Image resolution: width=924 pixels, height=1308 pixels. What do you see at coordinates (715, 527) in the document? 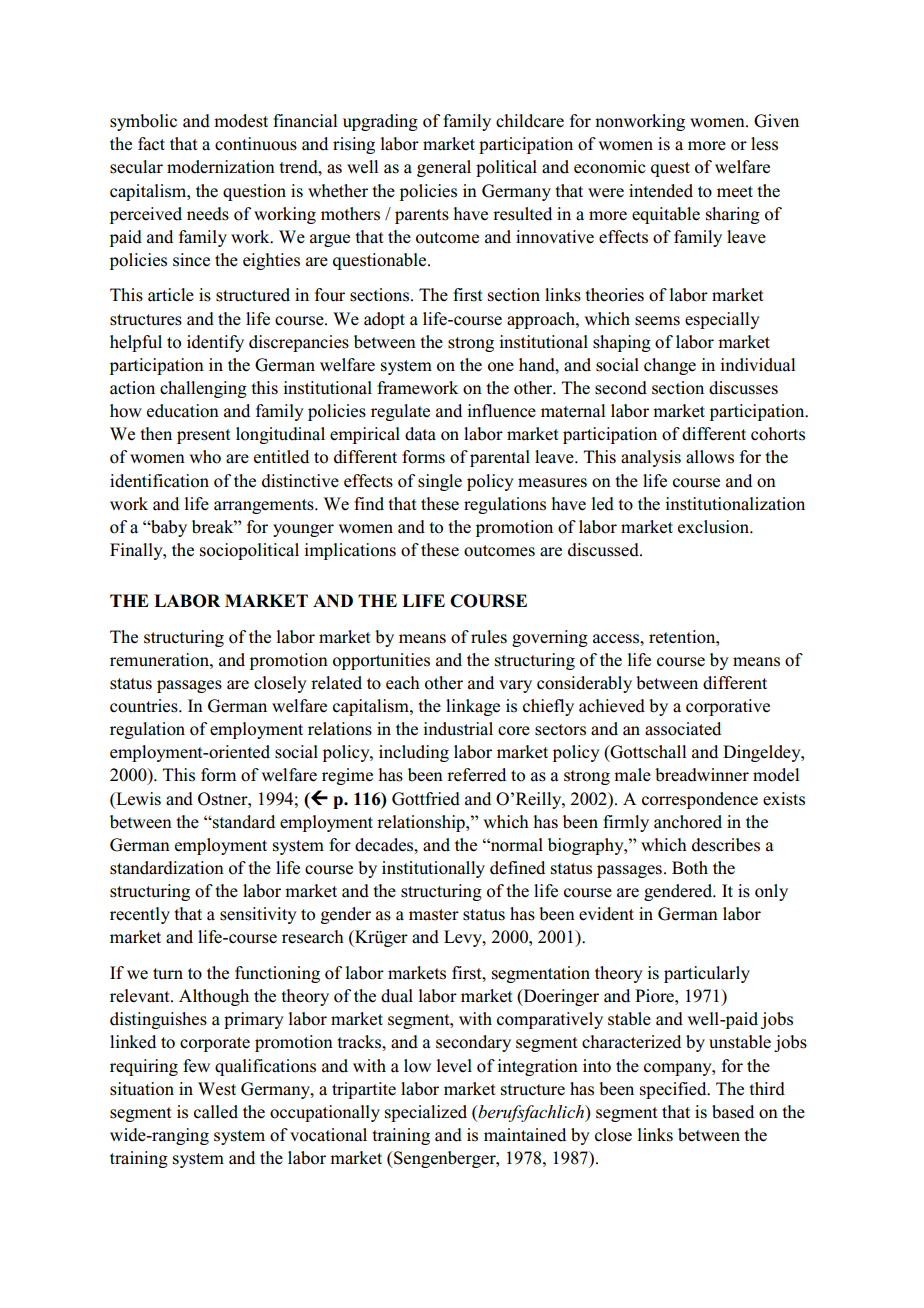
I see `exclusion` at bounding box center [715, 527].
